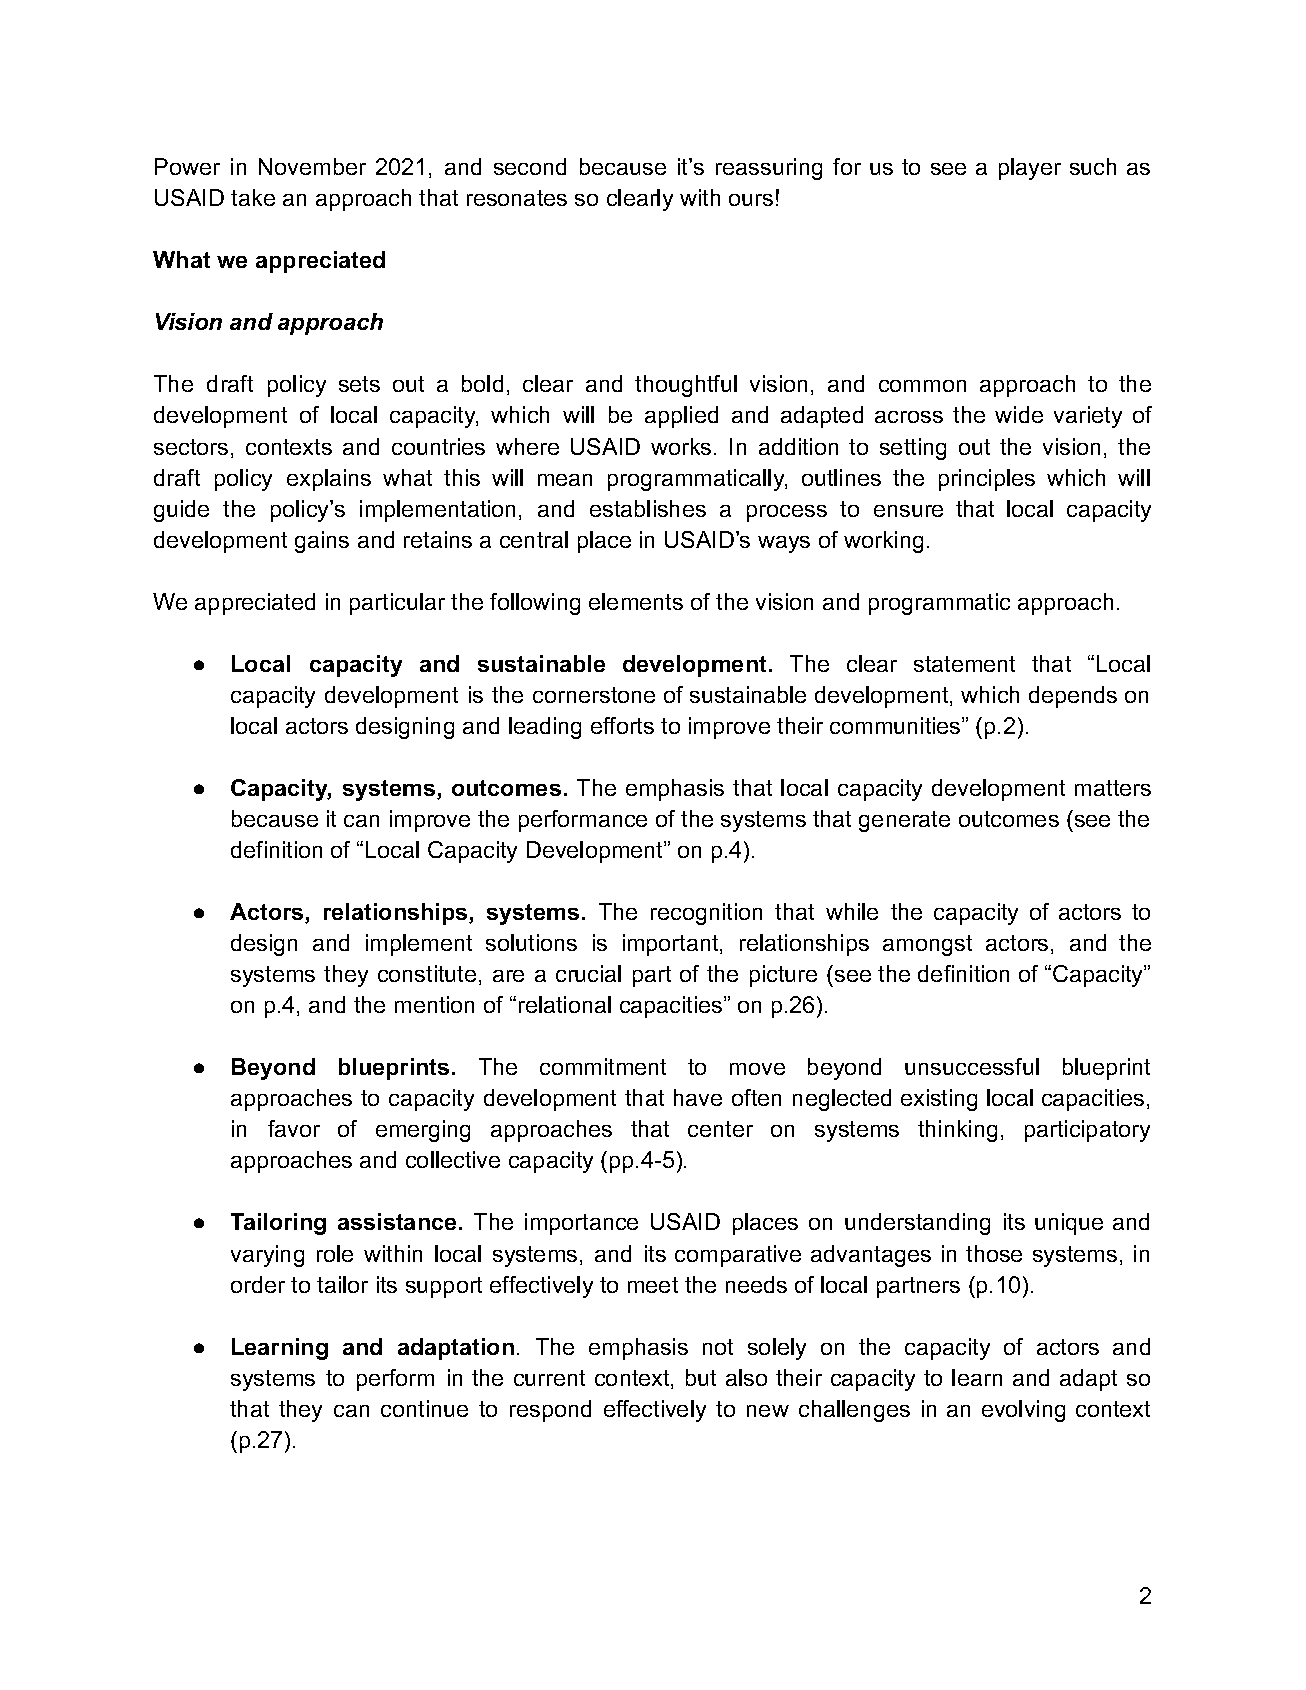  What do you see at coordinates (751, 200) in the image?
I see `ours` at bounding box center [751, 200].
